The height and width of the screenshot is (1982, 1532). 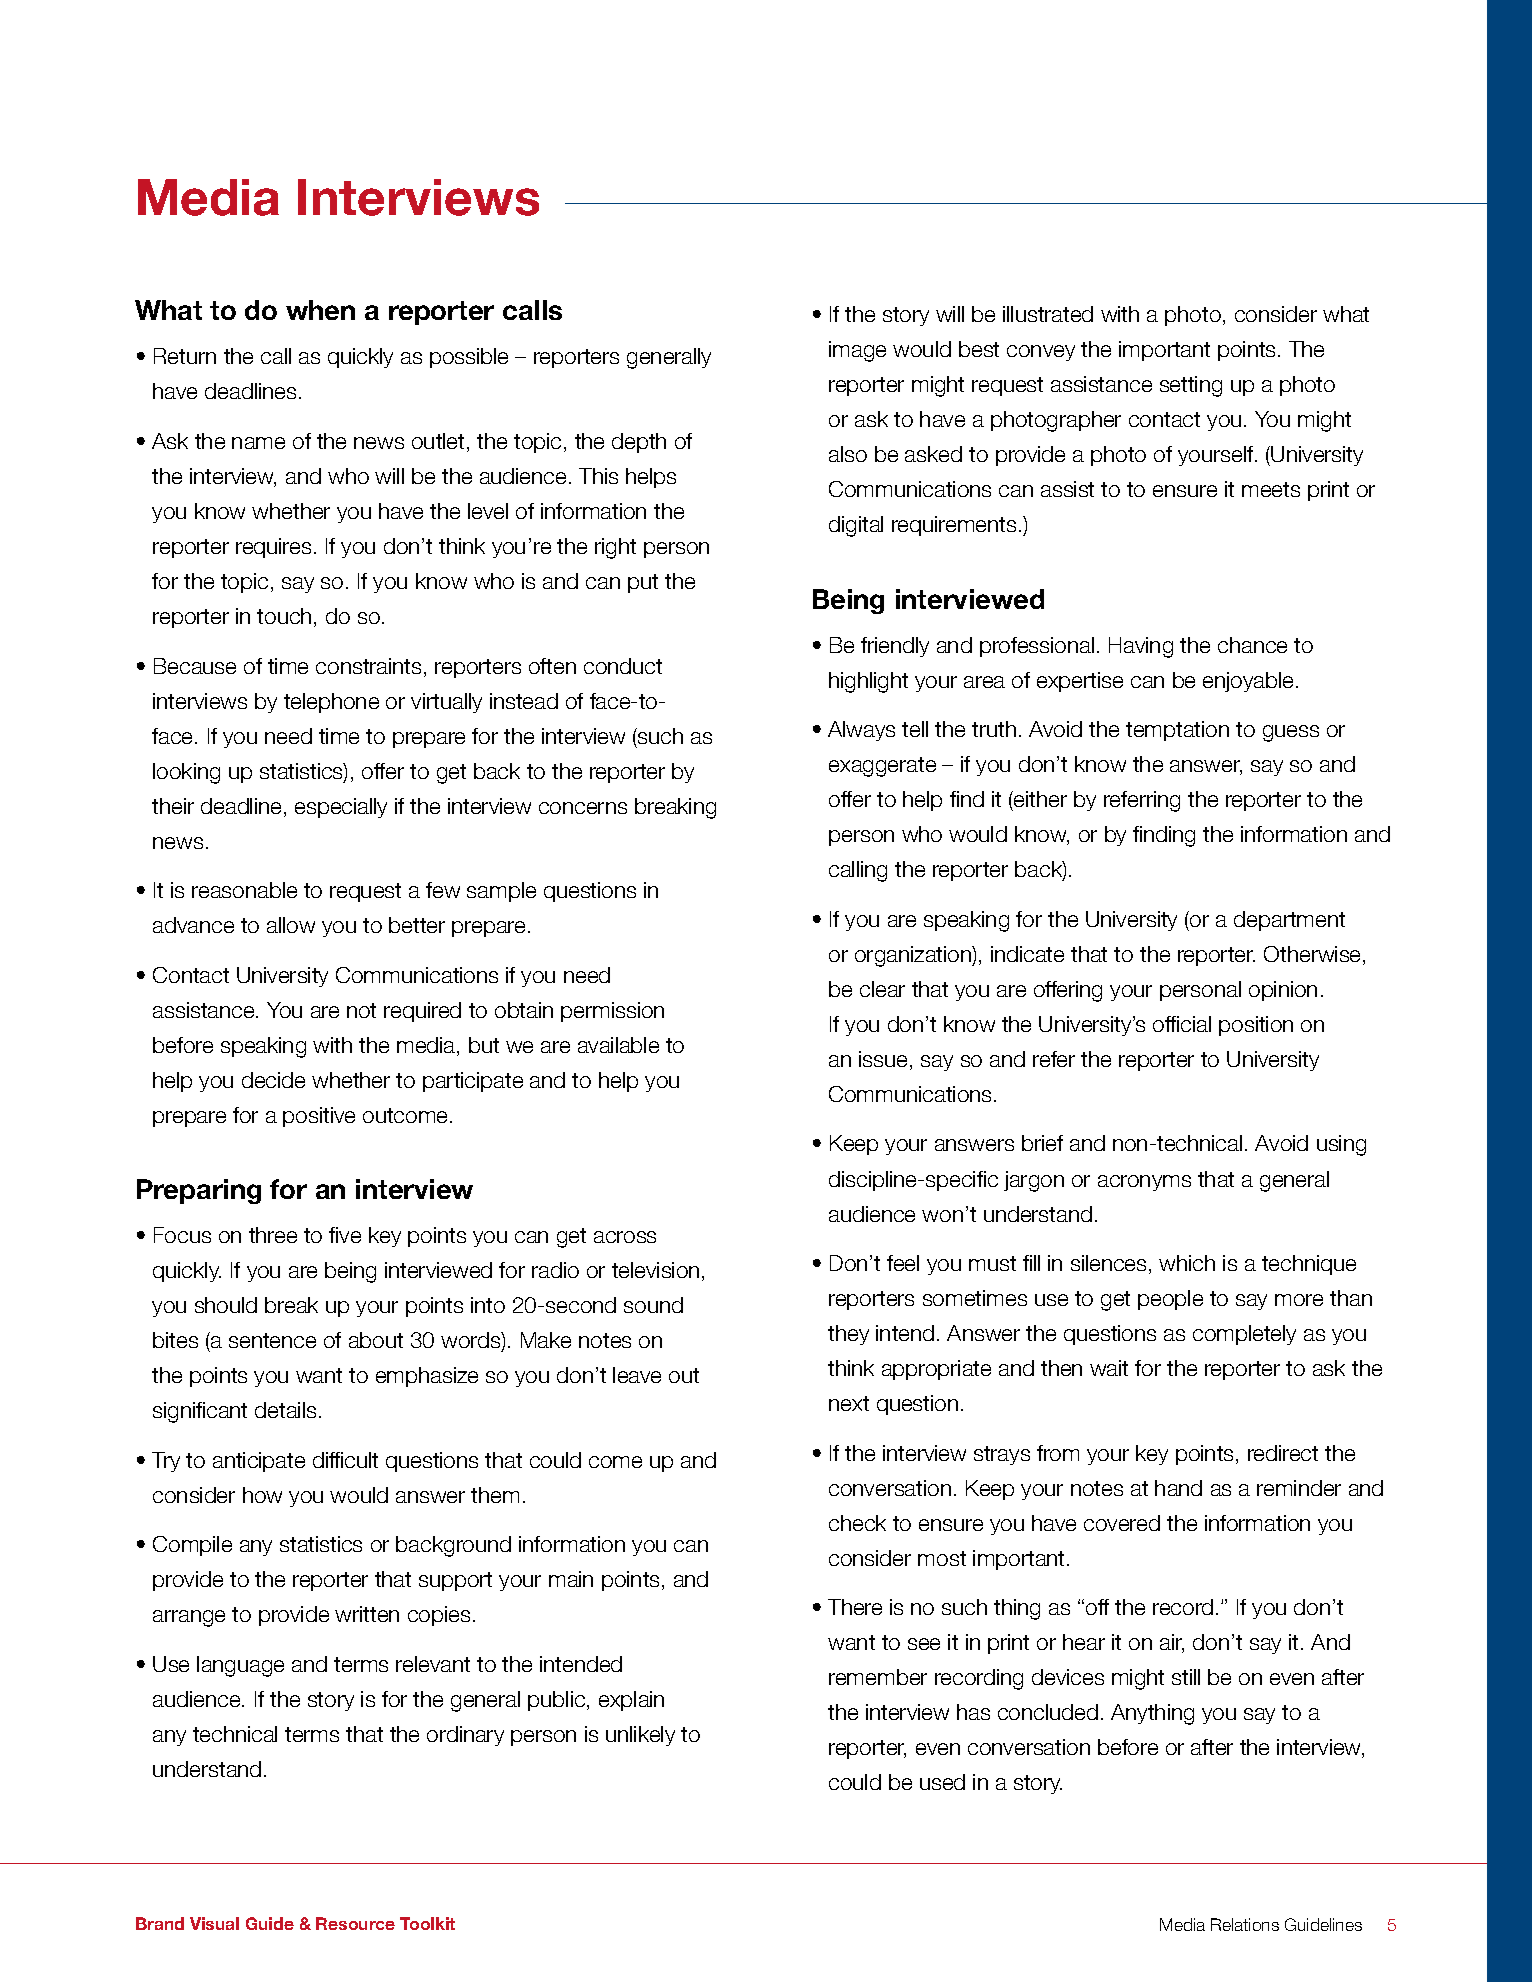 I want to click on positive, so click(x=319, y=1117).
